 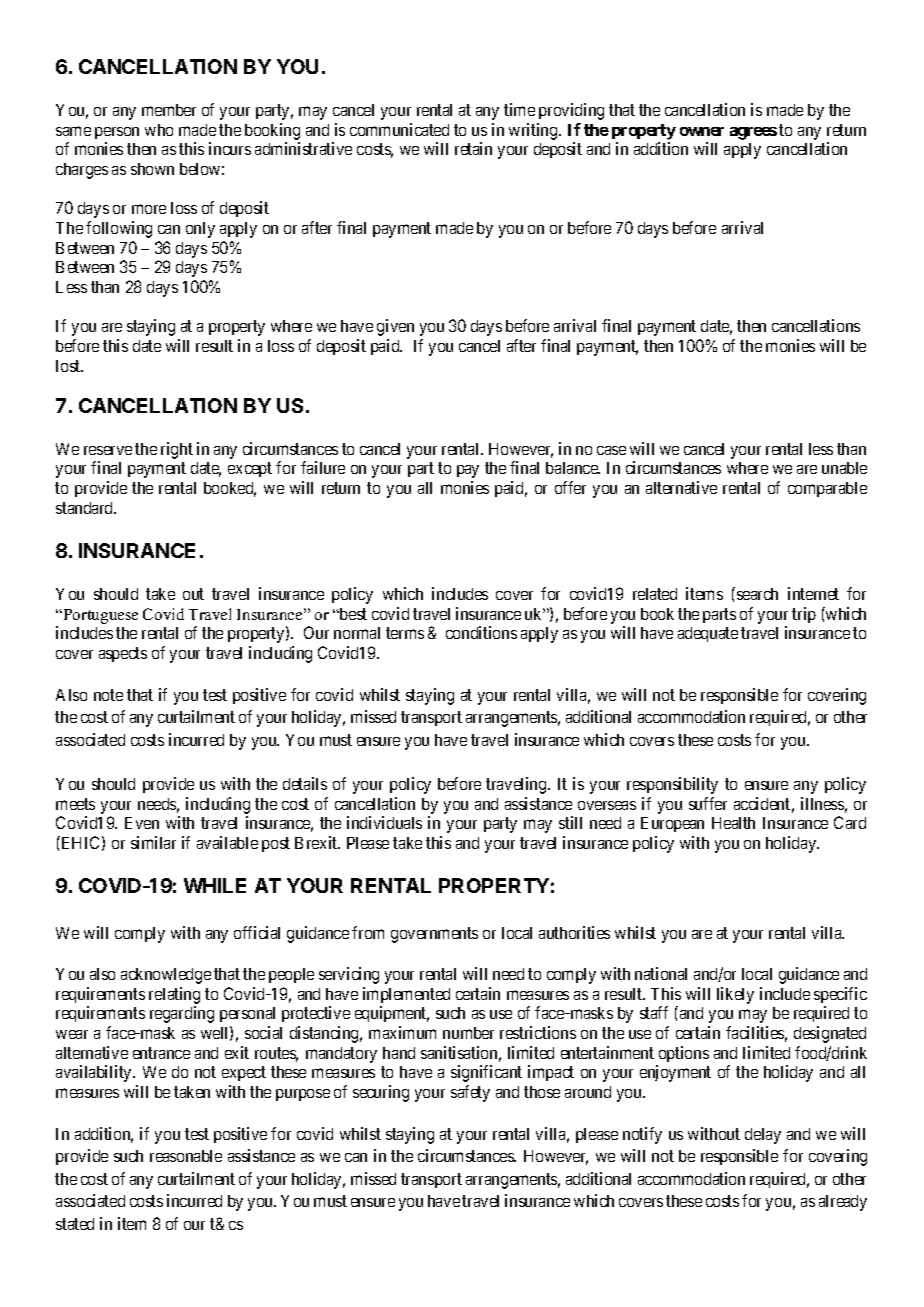 What do you see at coordinates (473, 148) in the image?
I see `retain` at bounding box center [473, 148].
